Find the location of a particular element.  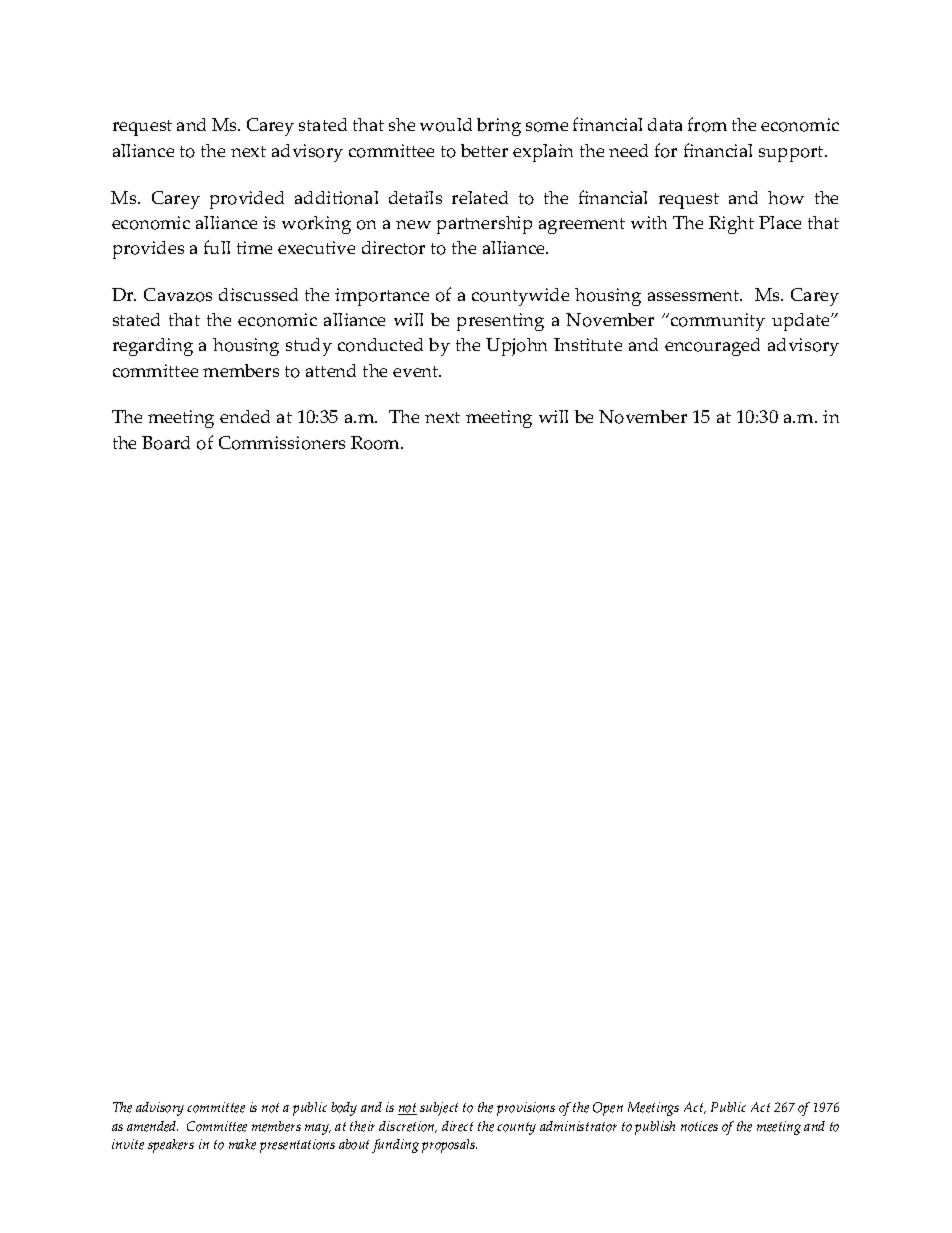

provided is located at coordinates (247, 200).
